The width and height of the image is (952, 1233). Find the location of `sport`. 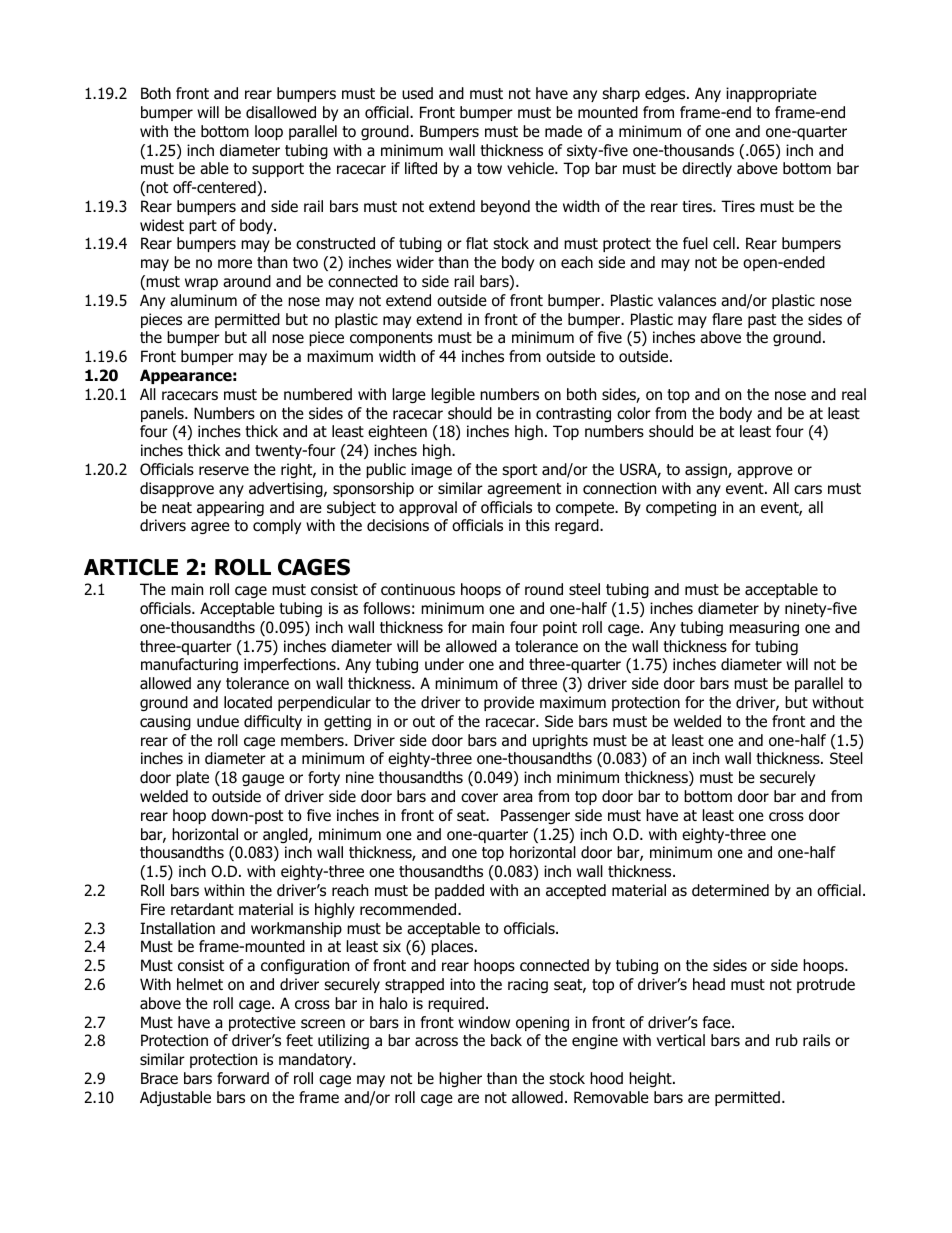

sport is located at coordinates (519, 471).
